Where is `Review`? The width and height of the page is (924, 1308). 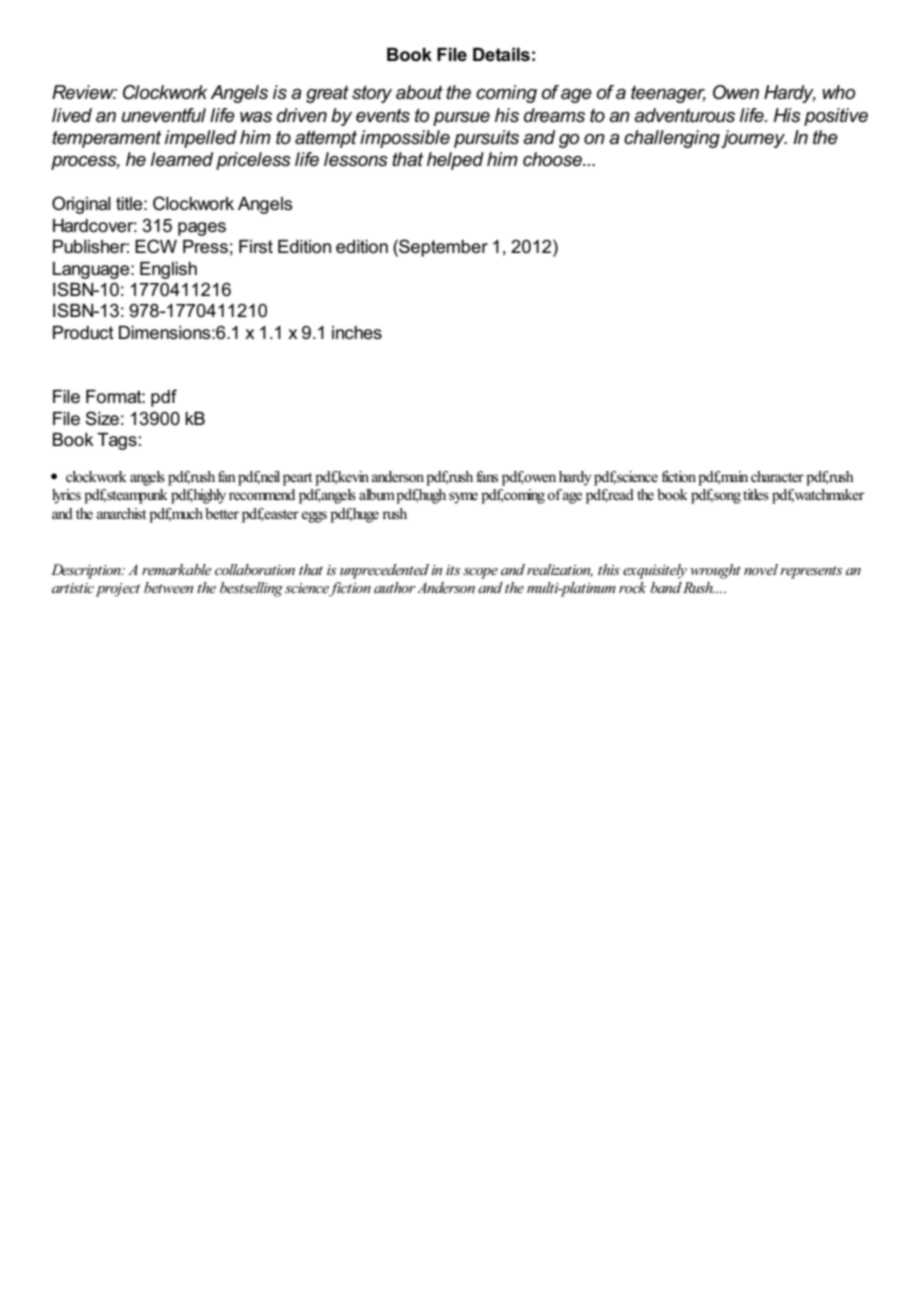 Review is located at coordinates (84, 92).
